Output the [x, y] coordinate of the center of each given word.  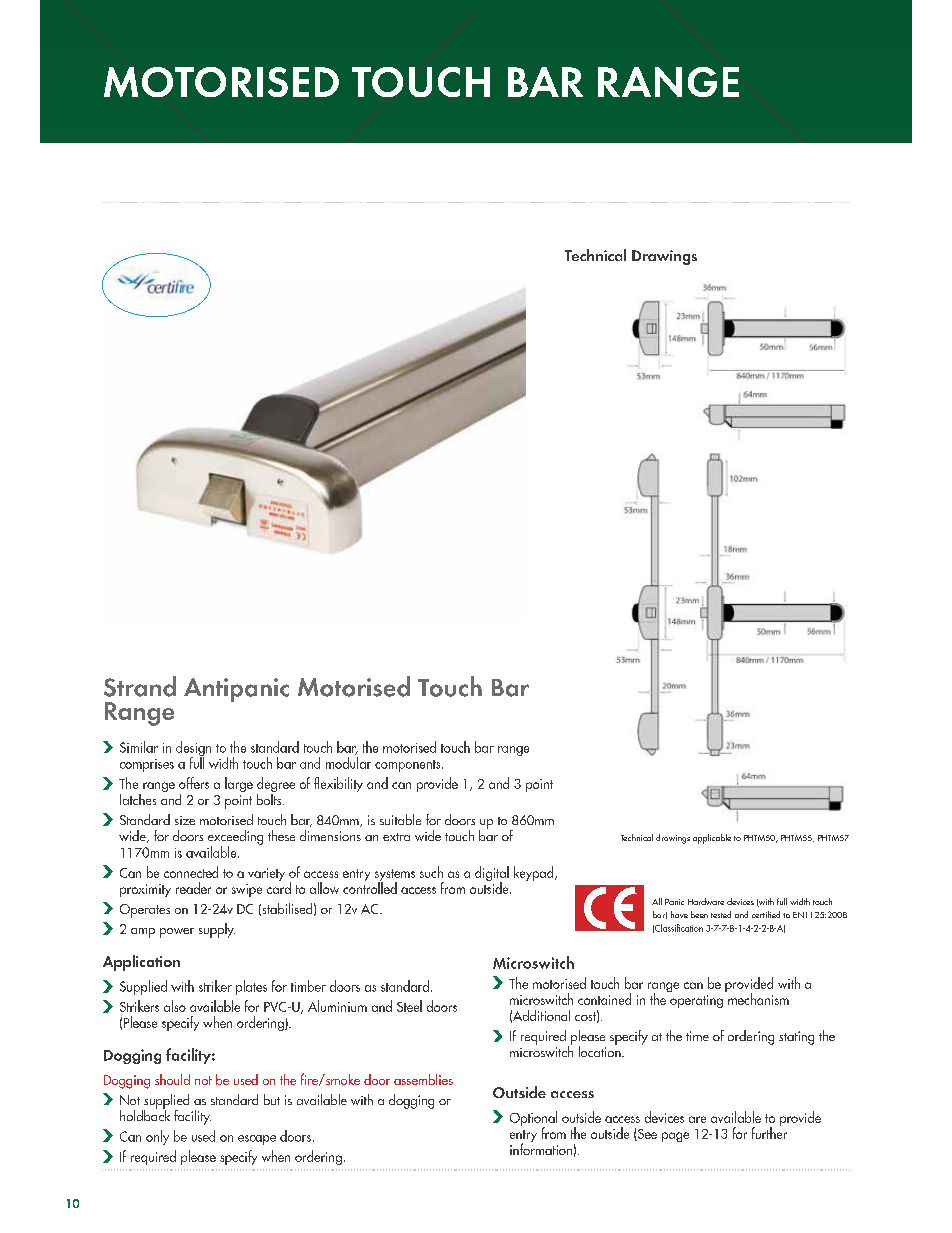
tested [721, 914]
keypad [535, 873]
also [175, 1006]
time [697, 1036]
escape [257, 1140]
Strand [140, 686]
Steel [409, 1006]
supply [217, 930]
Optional [533, 1120]
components [409, 766]
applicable [712, 839]
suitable [400, 819]
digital [492, 875]
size [185, 820]
